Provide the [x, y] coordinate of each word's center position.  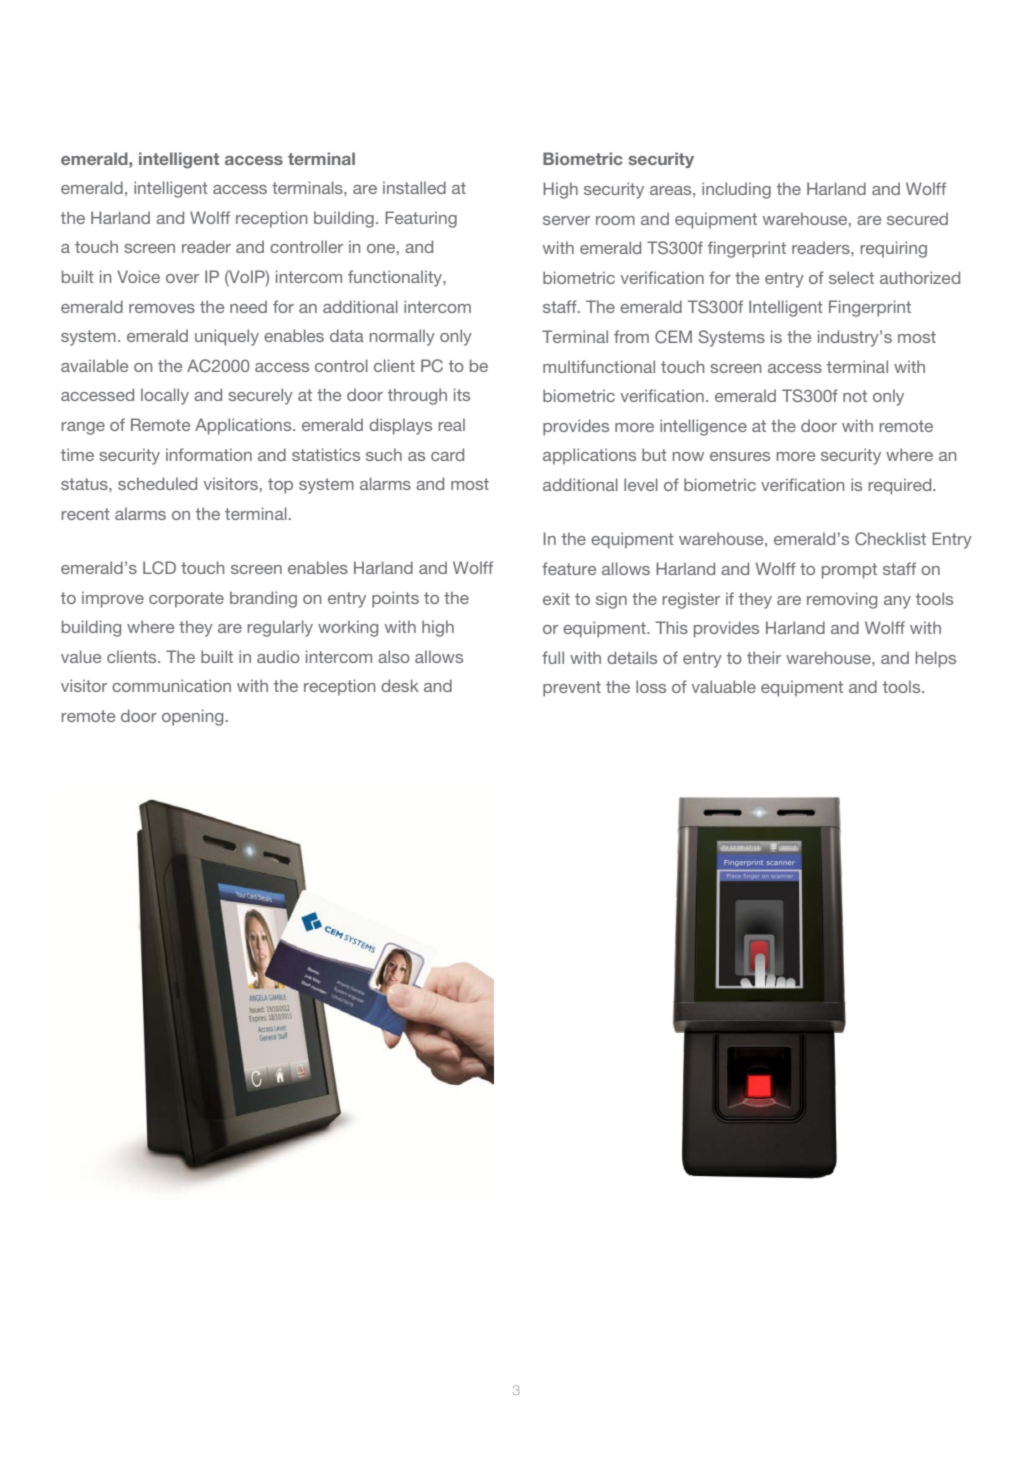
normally [402, 337]
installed [414, 187]
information [209, 454]
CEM [673, 336]
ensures [740, 456]
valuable [724, 686]
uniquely [227, 337]
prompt [849, 571]
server [566, 220]
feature [569, 568]
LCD [159, 567]
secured [917, 218]
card [447, 454]
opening [192, 717]
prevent [572, 689]
